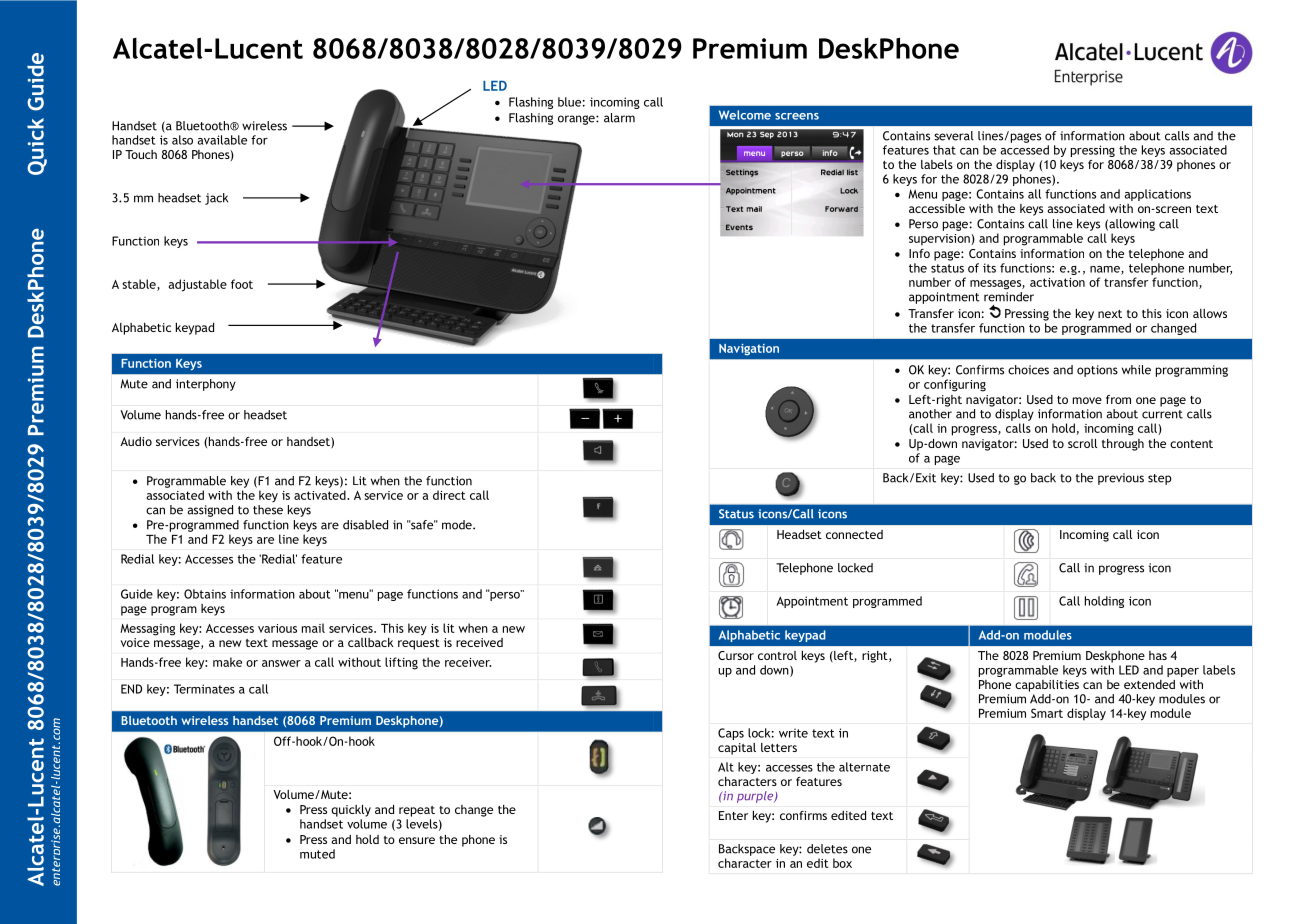 Image resolution: width=1307 pixels, height=924 pixels. What do you see at coordinates (842, 863) in the document?
I see `box` at bounding box center [842, 863].
